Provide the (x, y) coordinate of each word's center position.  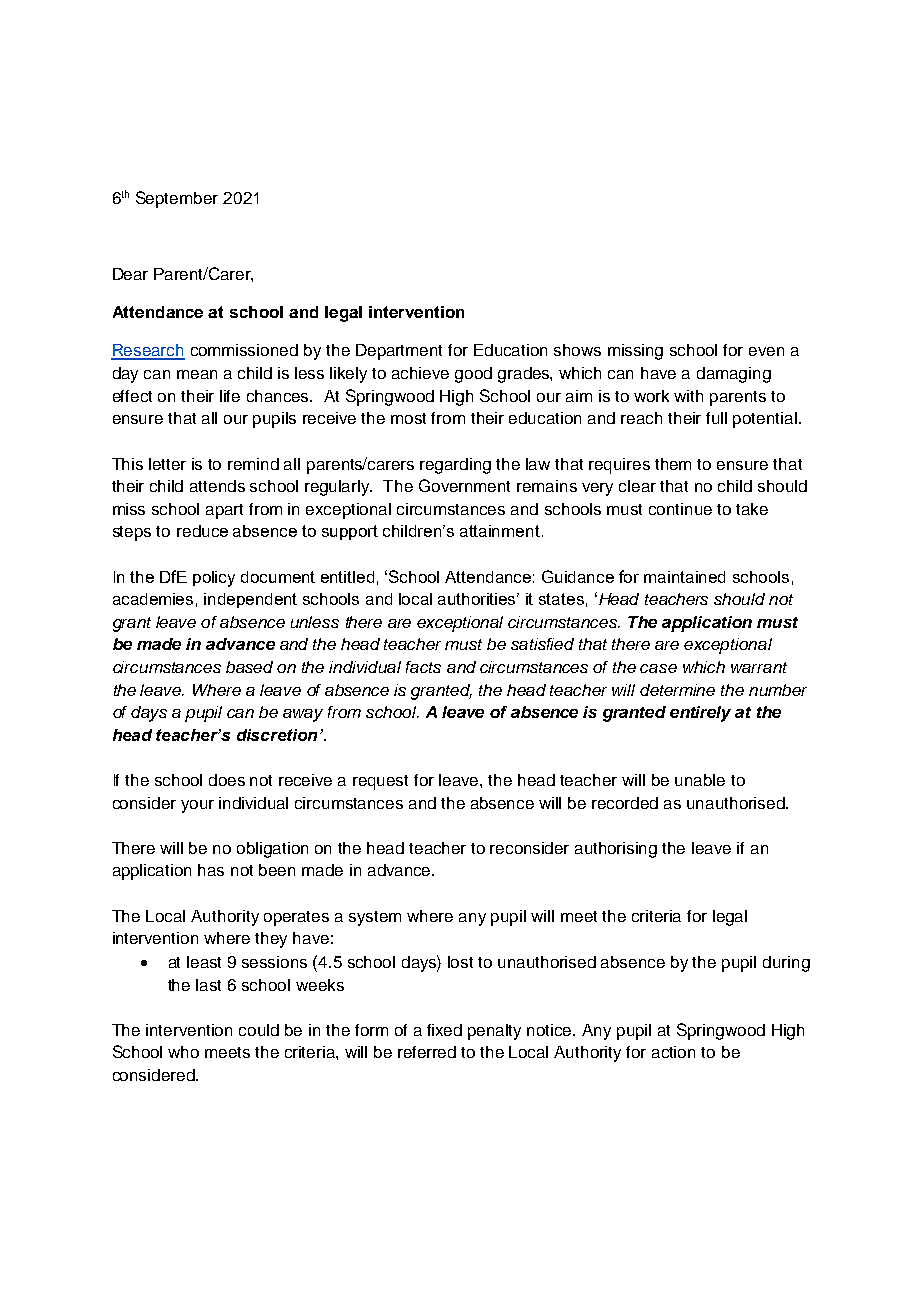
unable (700, 780)
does (227, 780)
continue (680, 509)
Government (464, 485)
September (177, 199)
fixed (444, 1030)
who (183, 1052)
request (380, 782)
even (766, 351)
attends (217, 486)
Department (399, 352)
